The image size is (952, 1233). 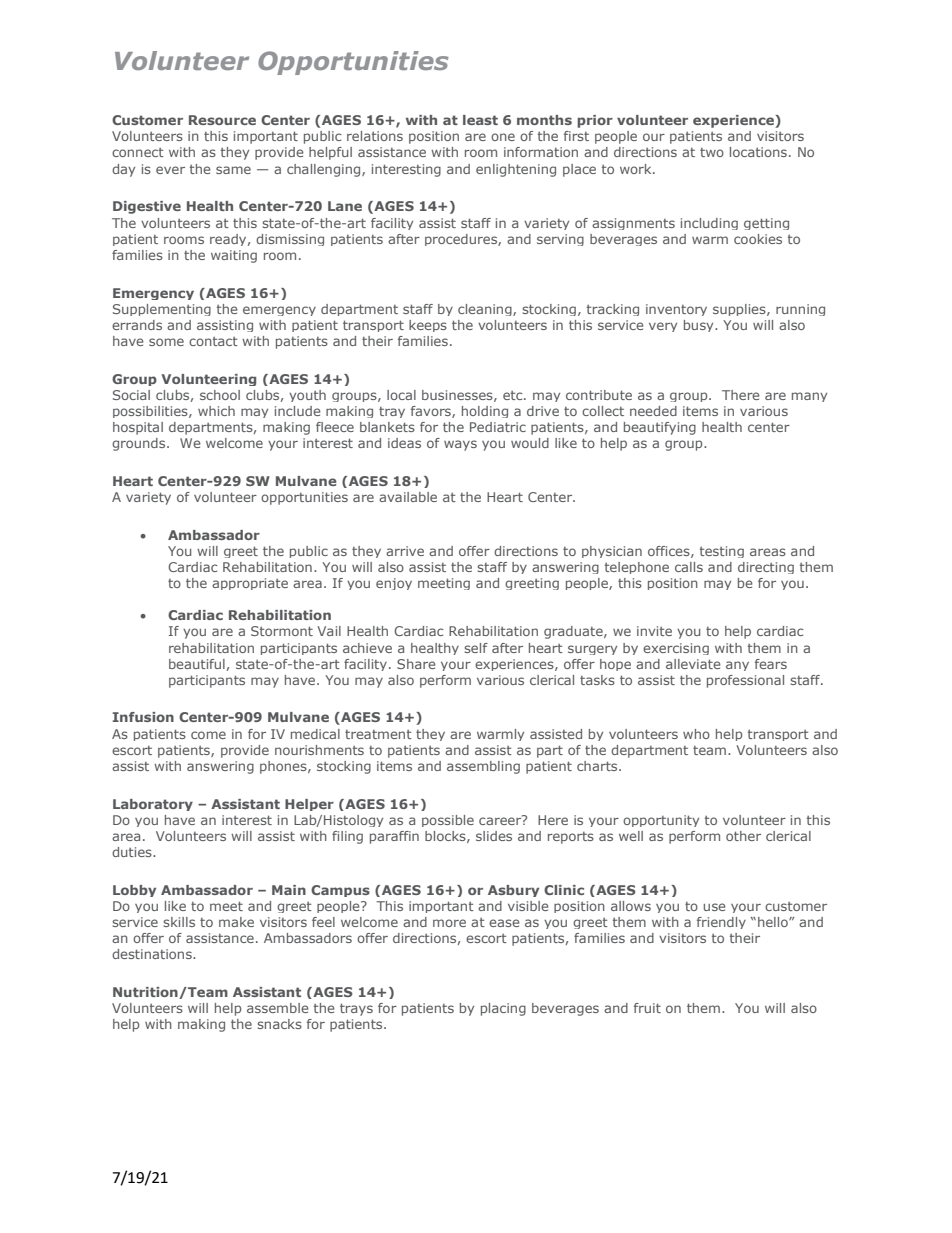 What do you see at coordinates (712, 152) in the document?
I see `two` at bounding box center [712, 152].
